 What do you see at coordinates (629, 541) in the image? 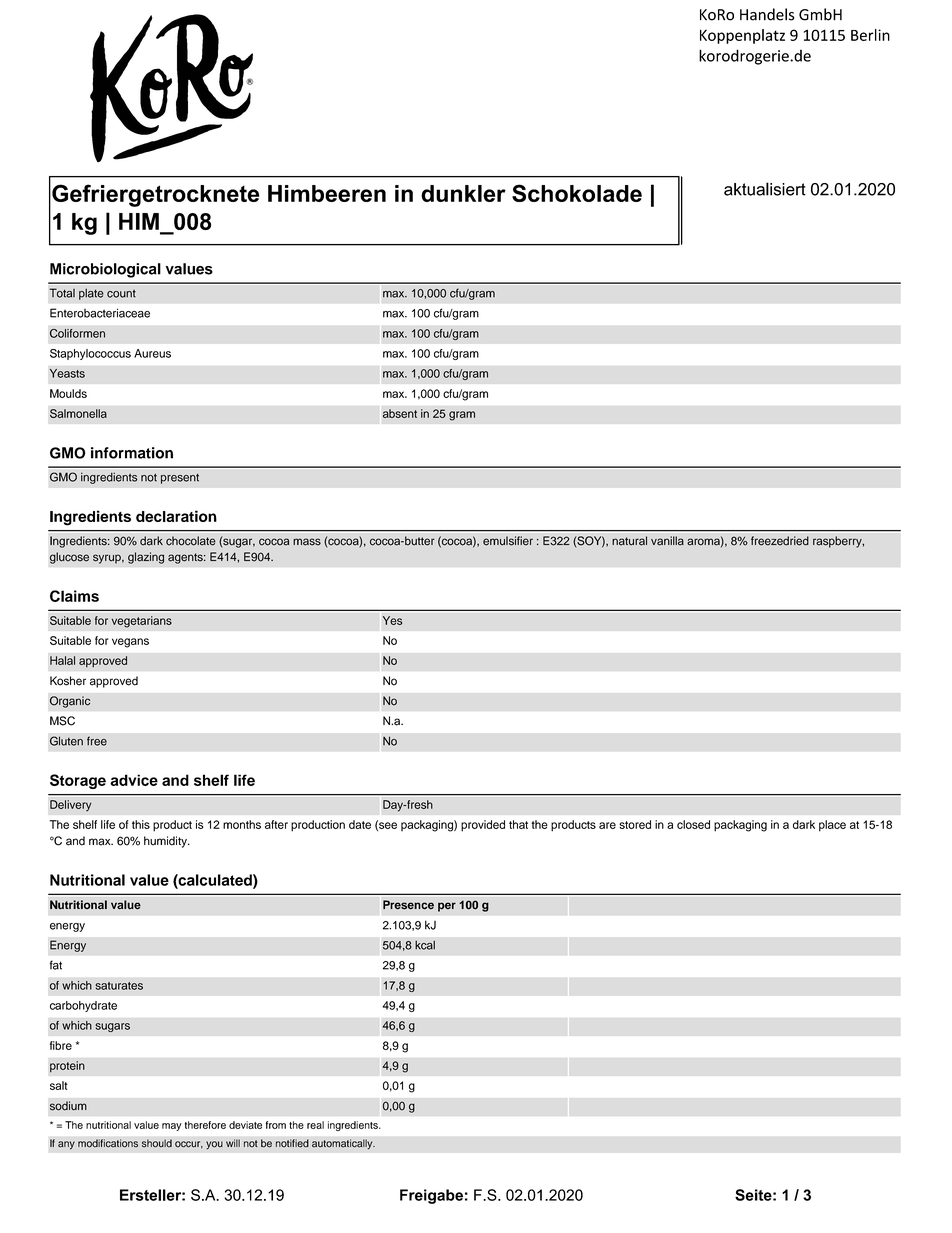
I see `natural` at bounding box center [629, 541].
